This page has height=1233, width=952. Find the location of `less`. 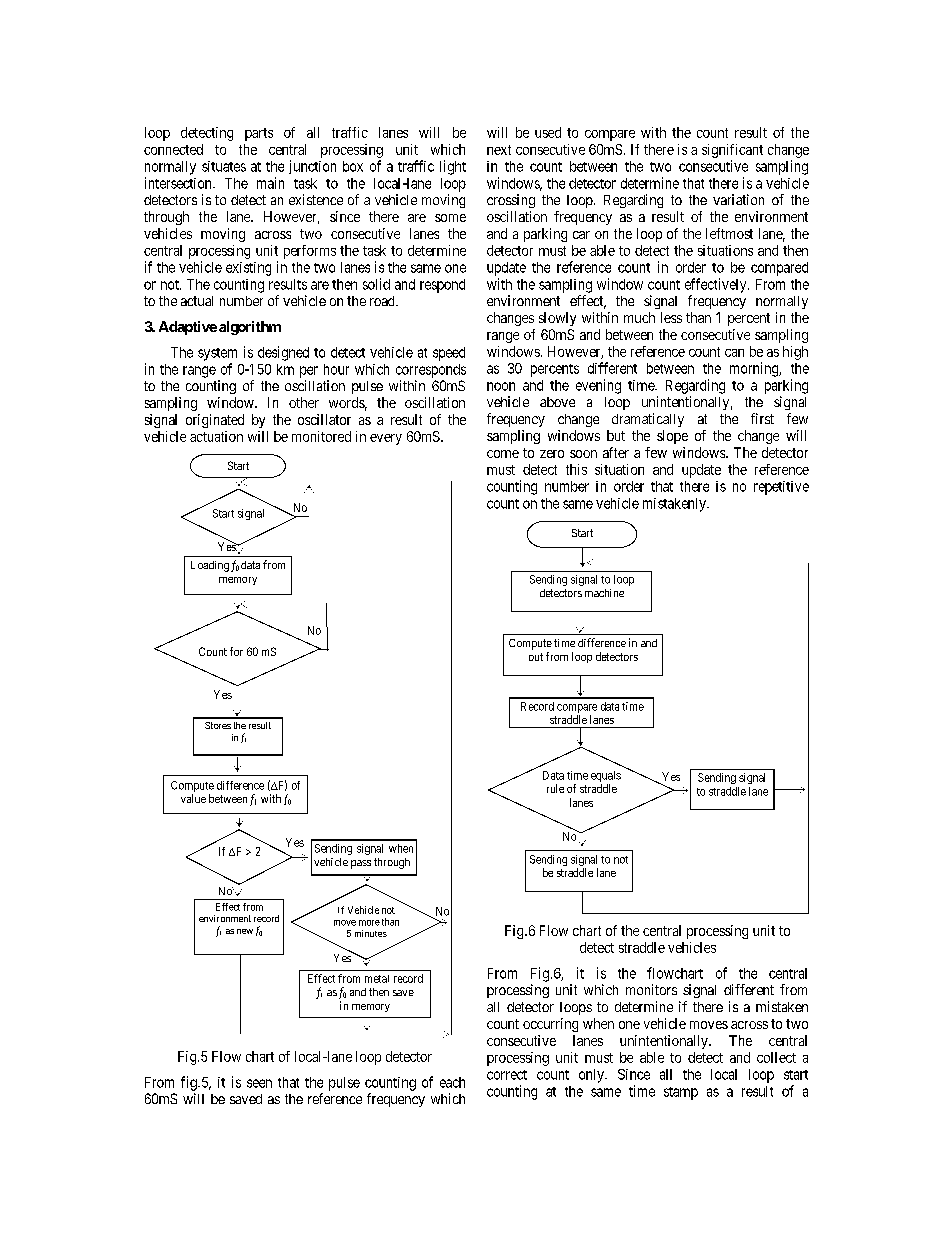

less is located at coordinates (671, 317).
